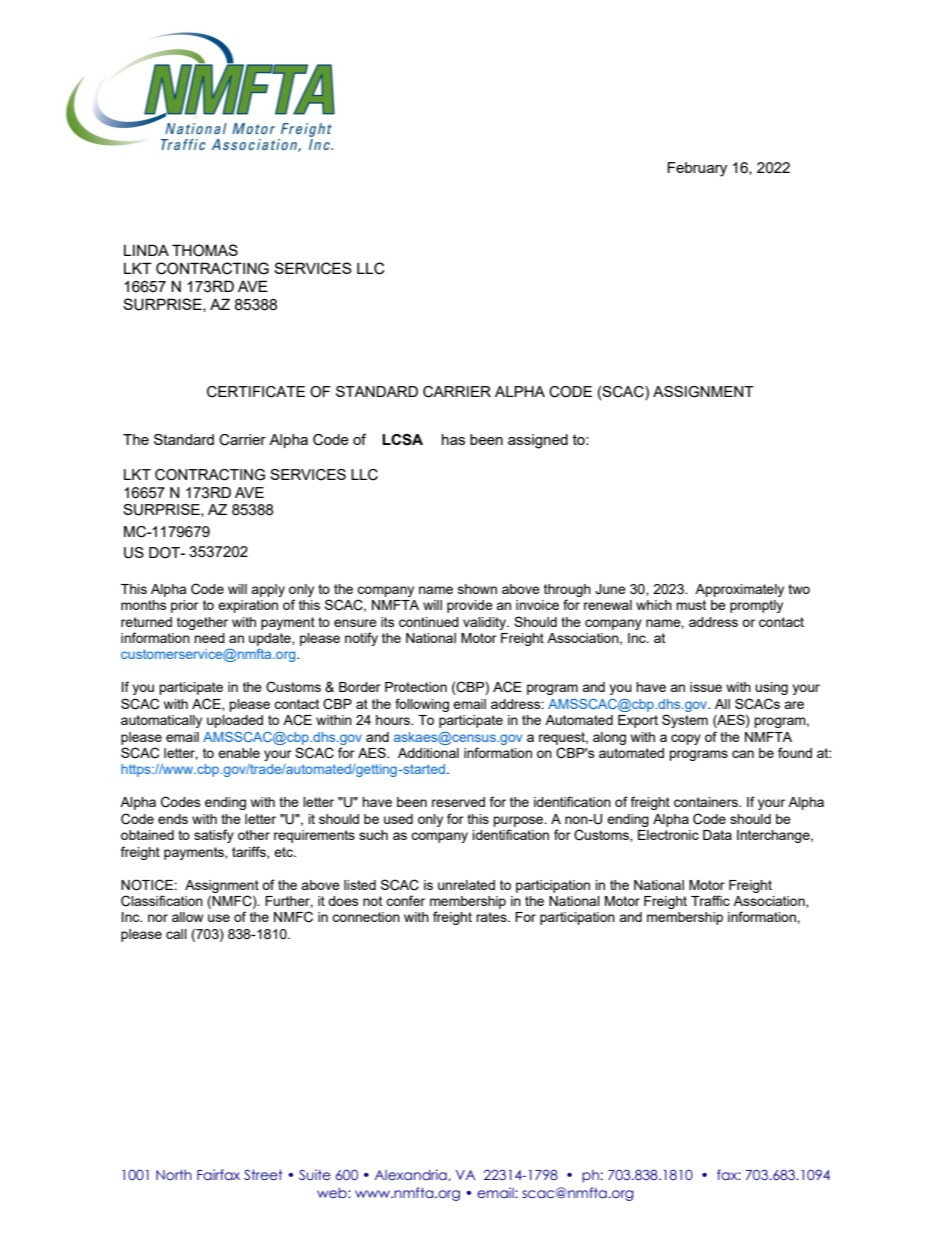 The image size is (952, 1233). Describe the element at coordinates (697, 169) in the document. I see `February` at that location.
